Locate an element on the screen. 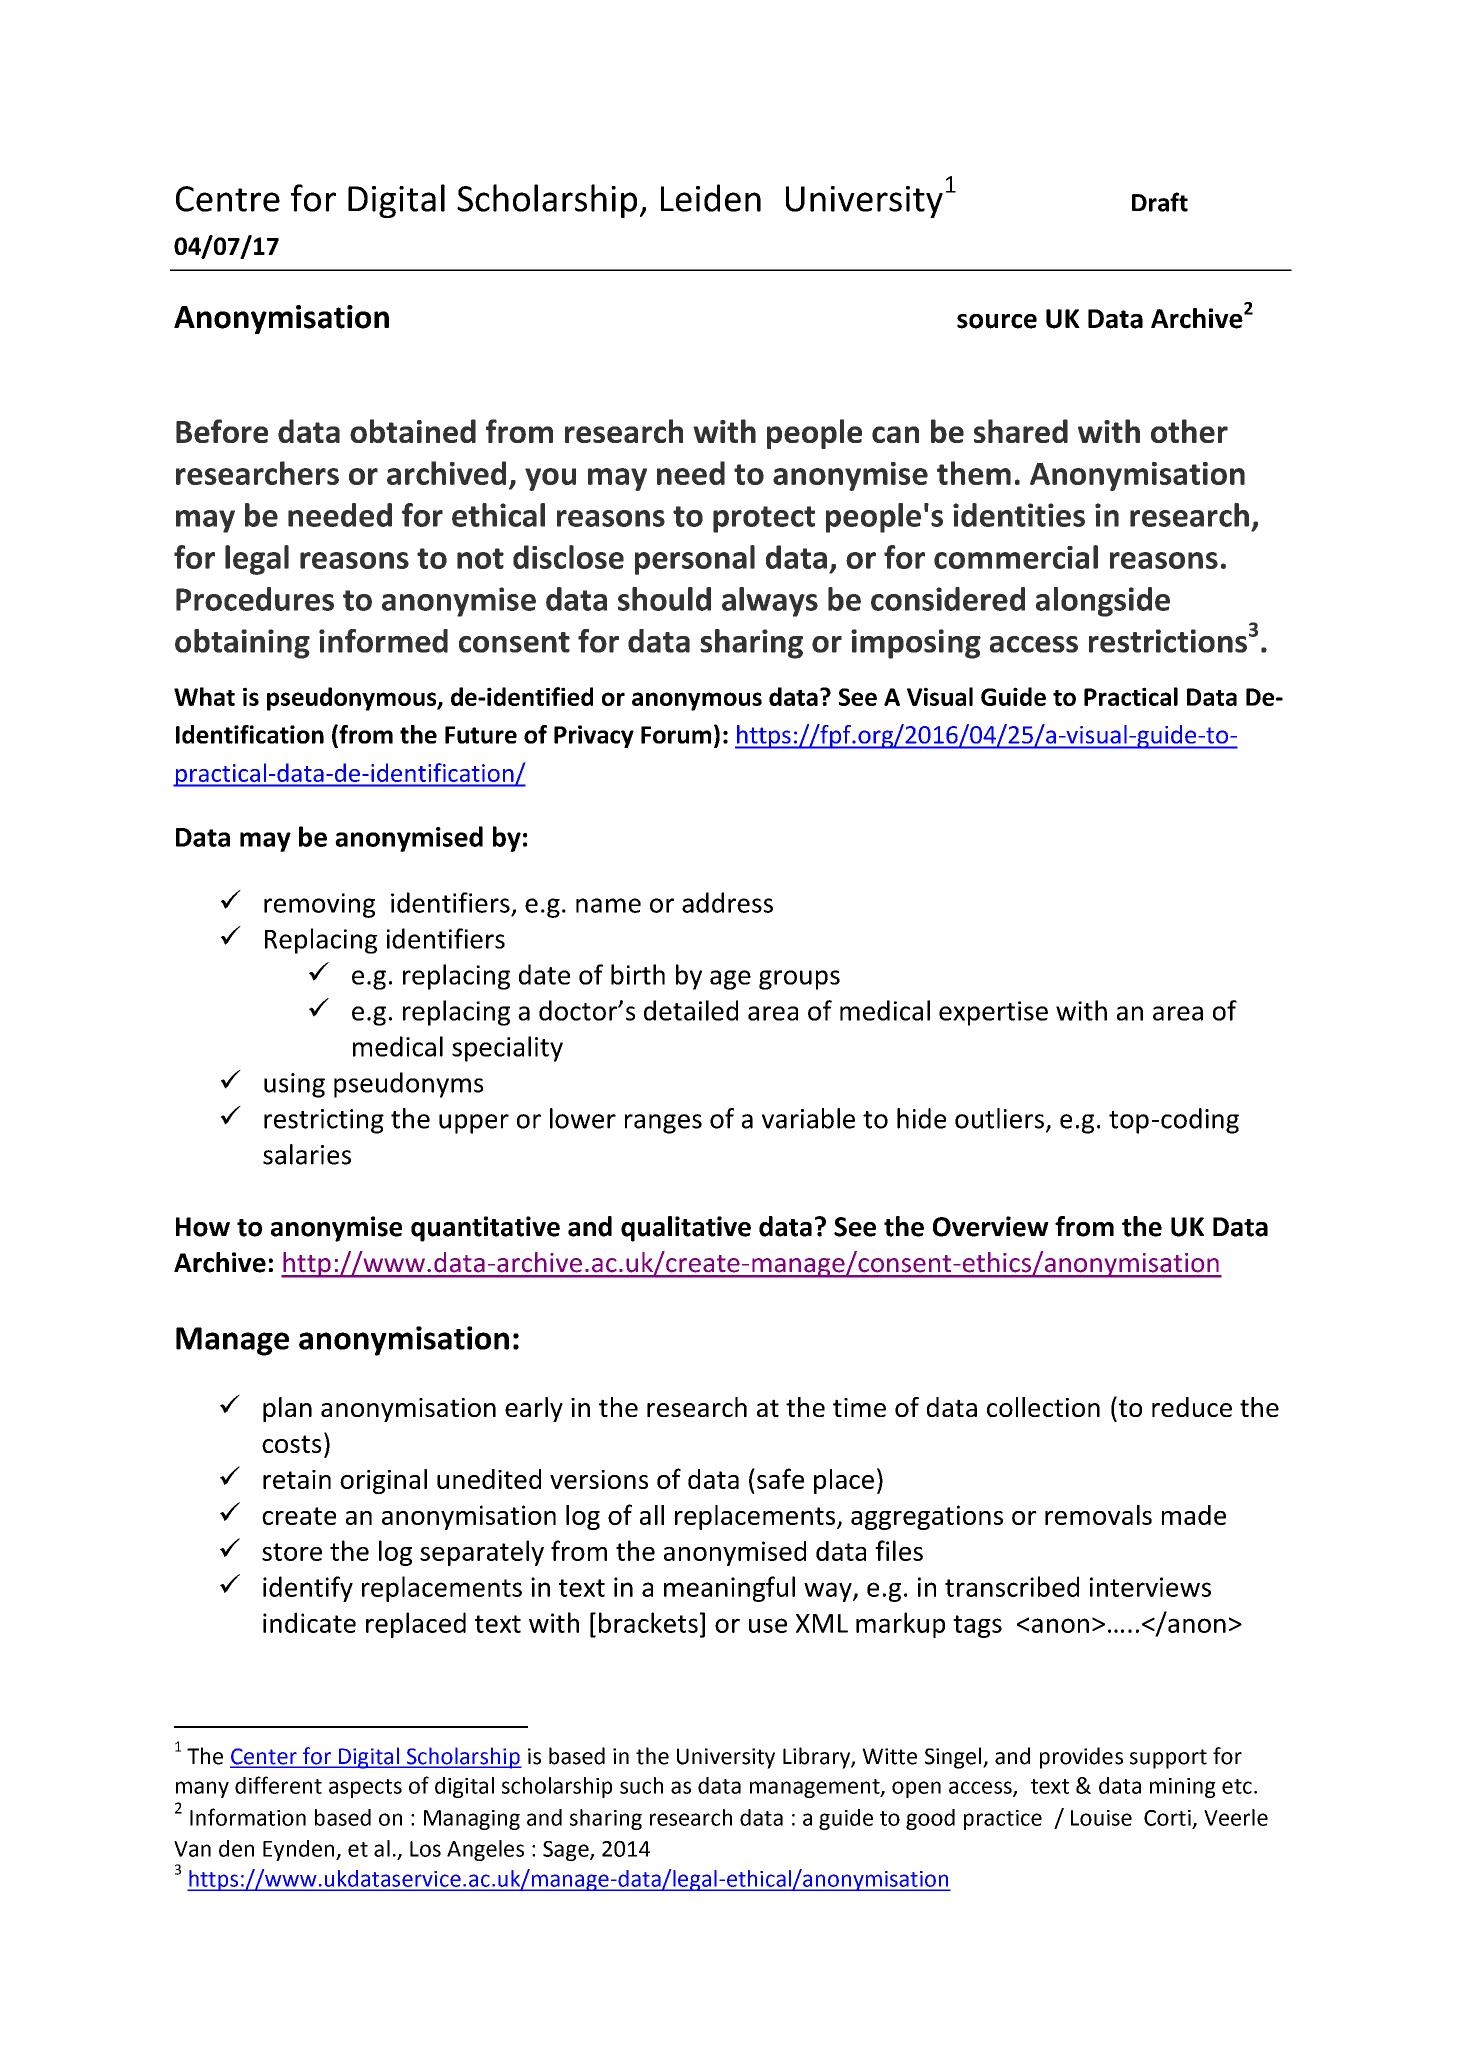 Image resolution: width=1462 pixels, height=2067 pixels. different is located at coordinates (278, 1785).
